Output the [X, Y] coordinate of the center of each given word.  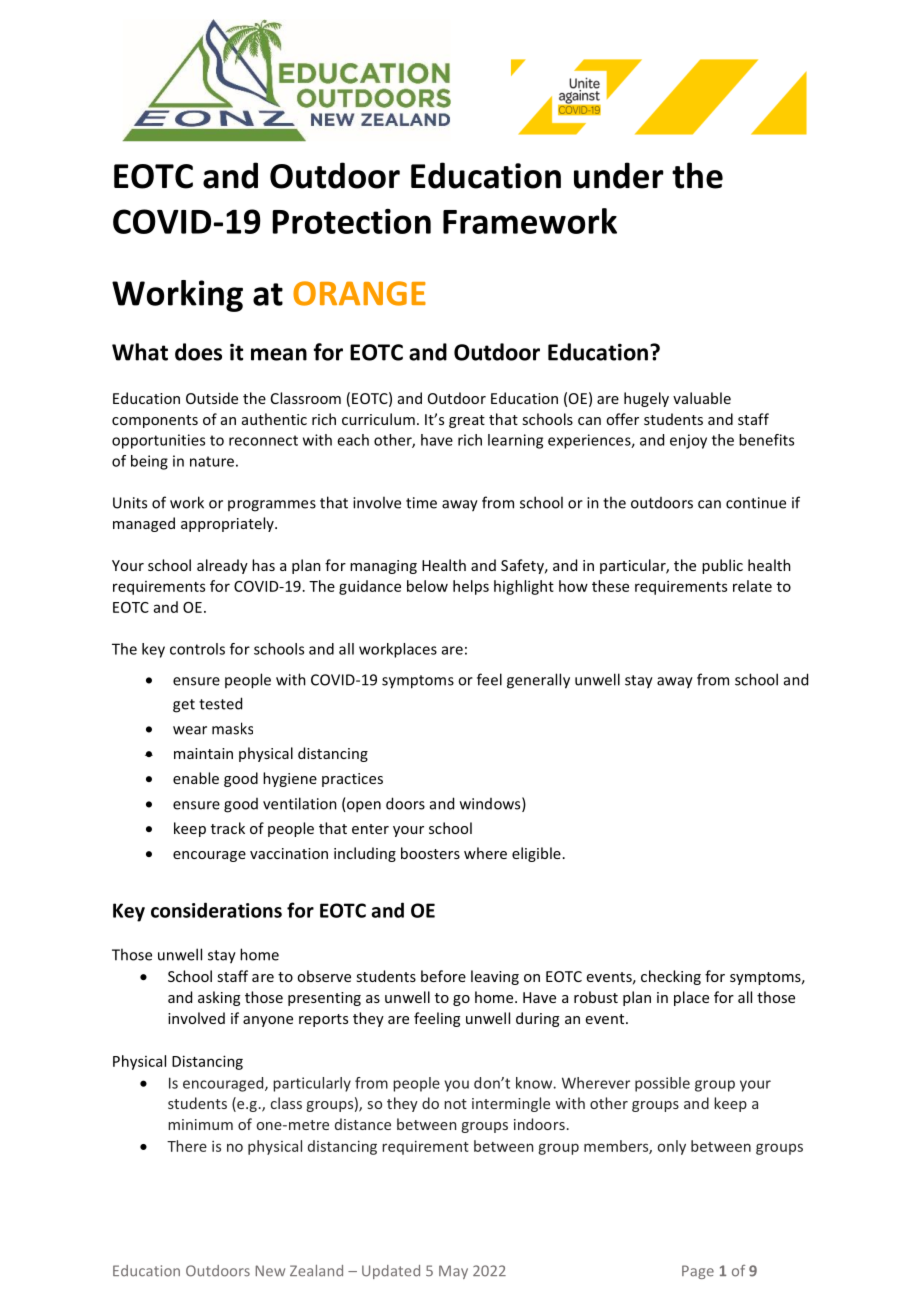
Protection [352, 221]
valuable [702, 398]
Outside [212, 398]
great [467, 421]
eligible [536, 854]
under [619, 175]
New [270, 1271]
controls [197, 649]
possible [662, 1084]
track [228, 828]
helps [471, 587]
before [443, 976]
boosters [430, 853]
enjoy [688, 441]
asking [219, 998]
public [722, 566]
